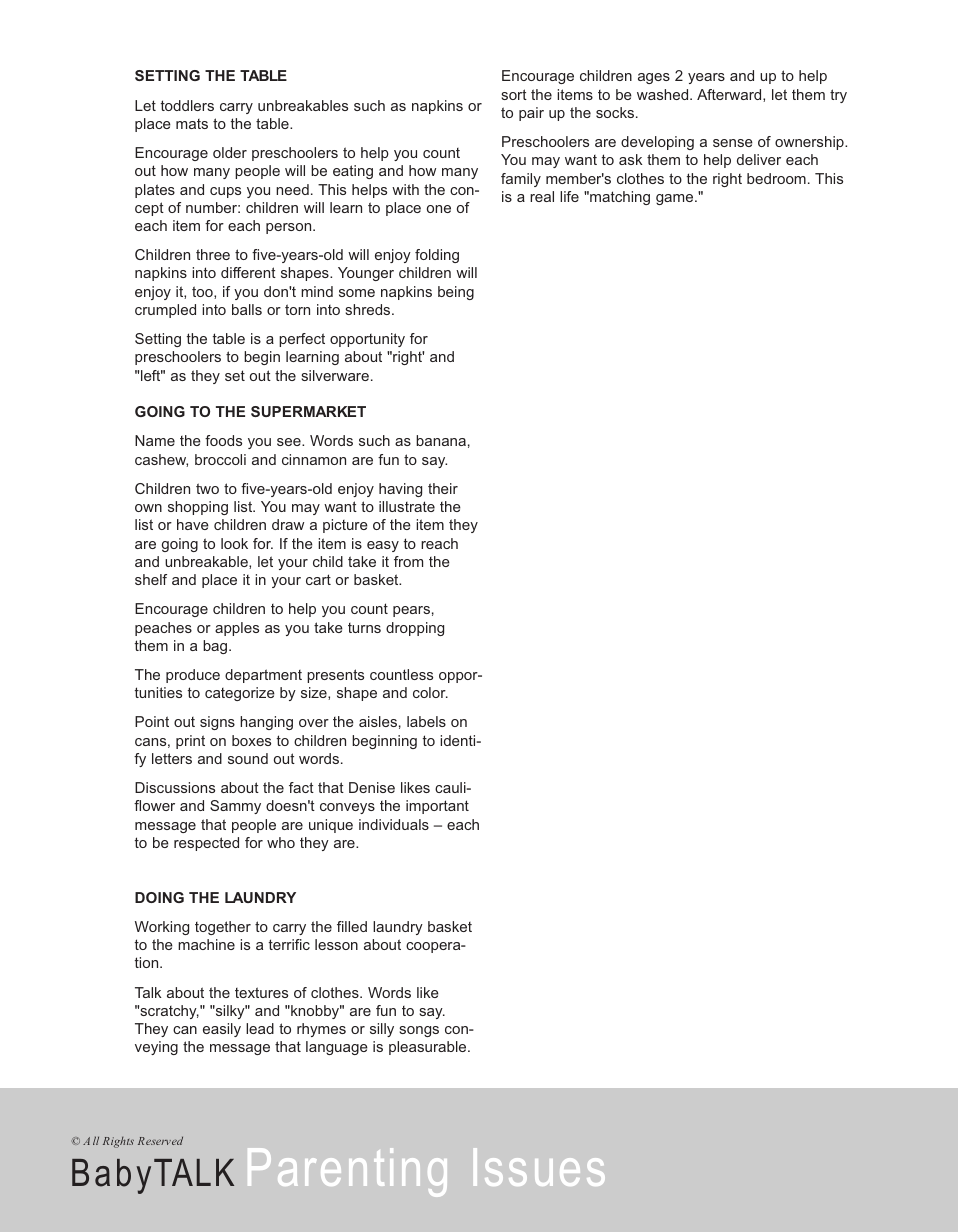  What do you see at coordinates (426, 721) in the image?
I see `labels` at bounding box center [426, 721].
